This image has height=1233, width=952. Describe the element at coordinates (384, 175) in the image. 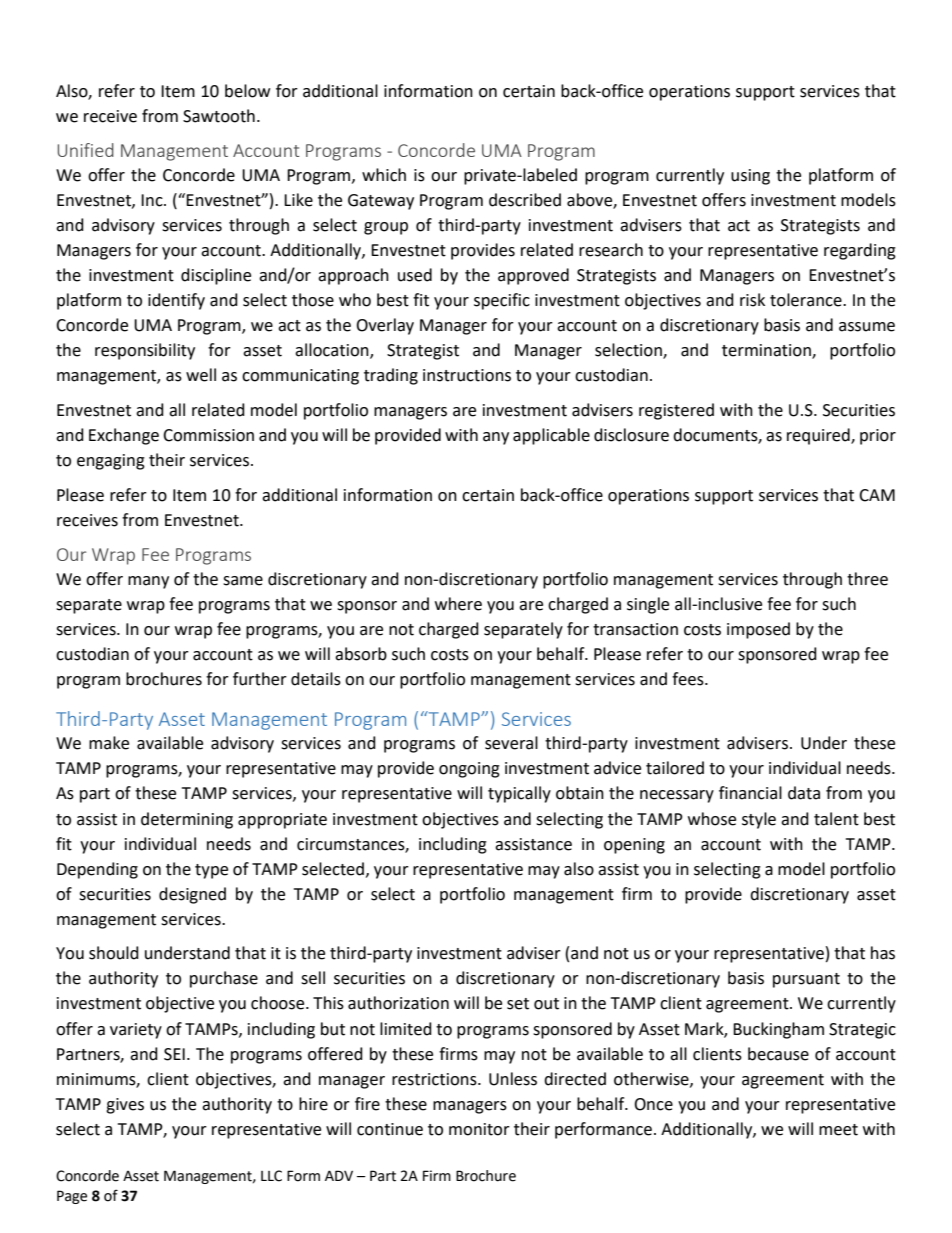

I see `which` at that location.
